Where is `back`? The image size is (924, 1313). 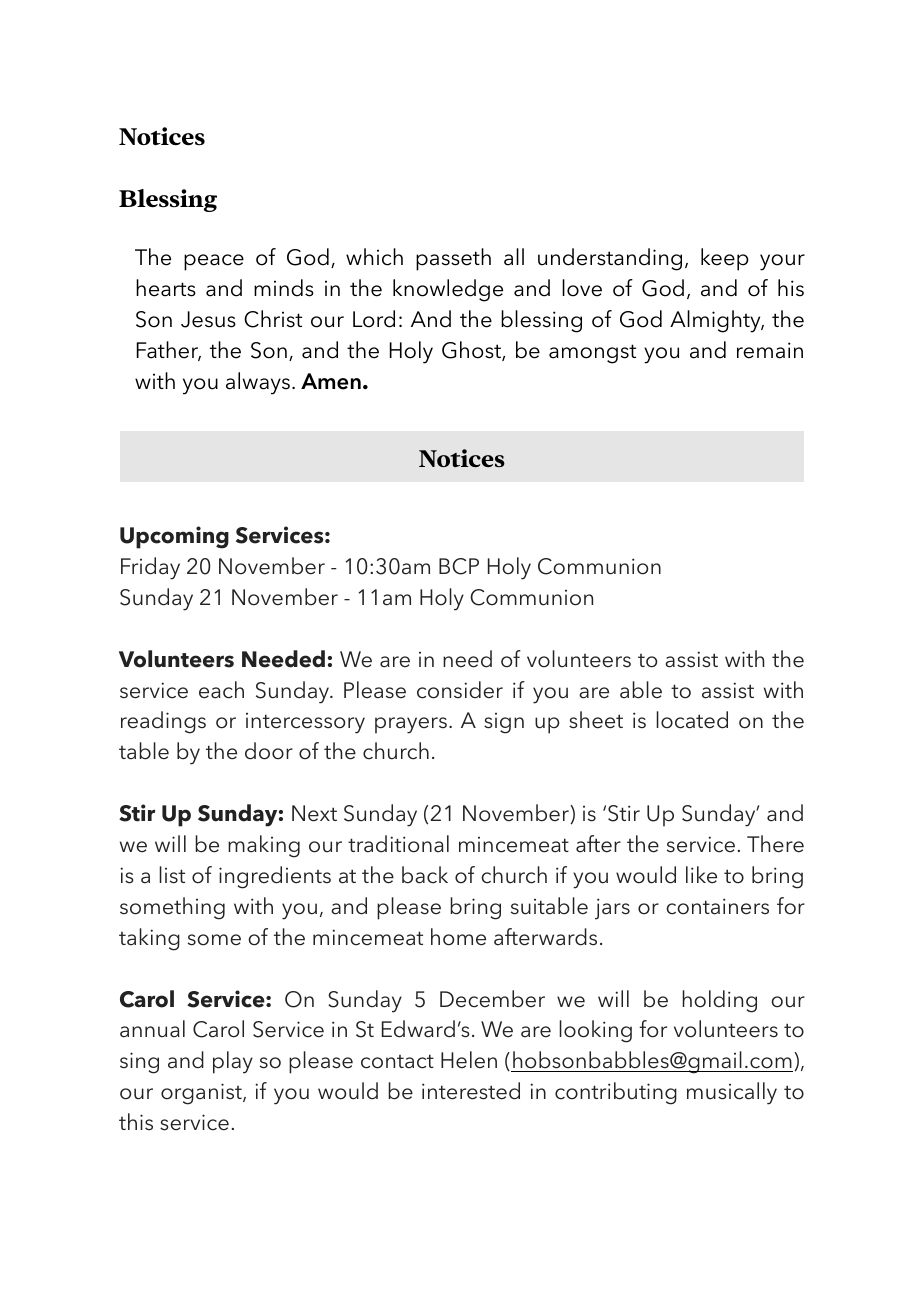 back is located at coordinates (425, 875).
